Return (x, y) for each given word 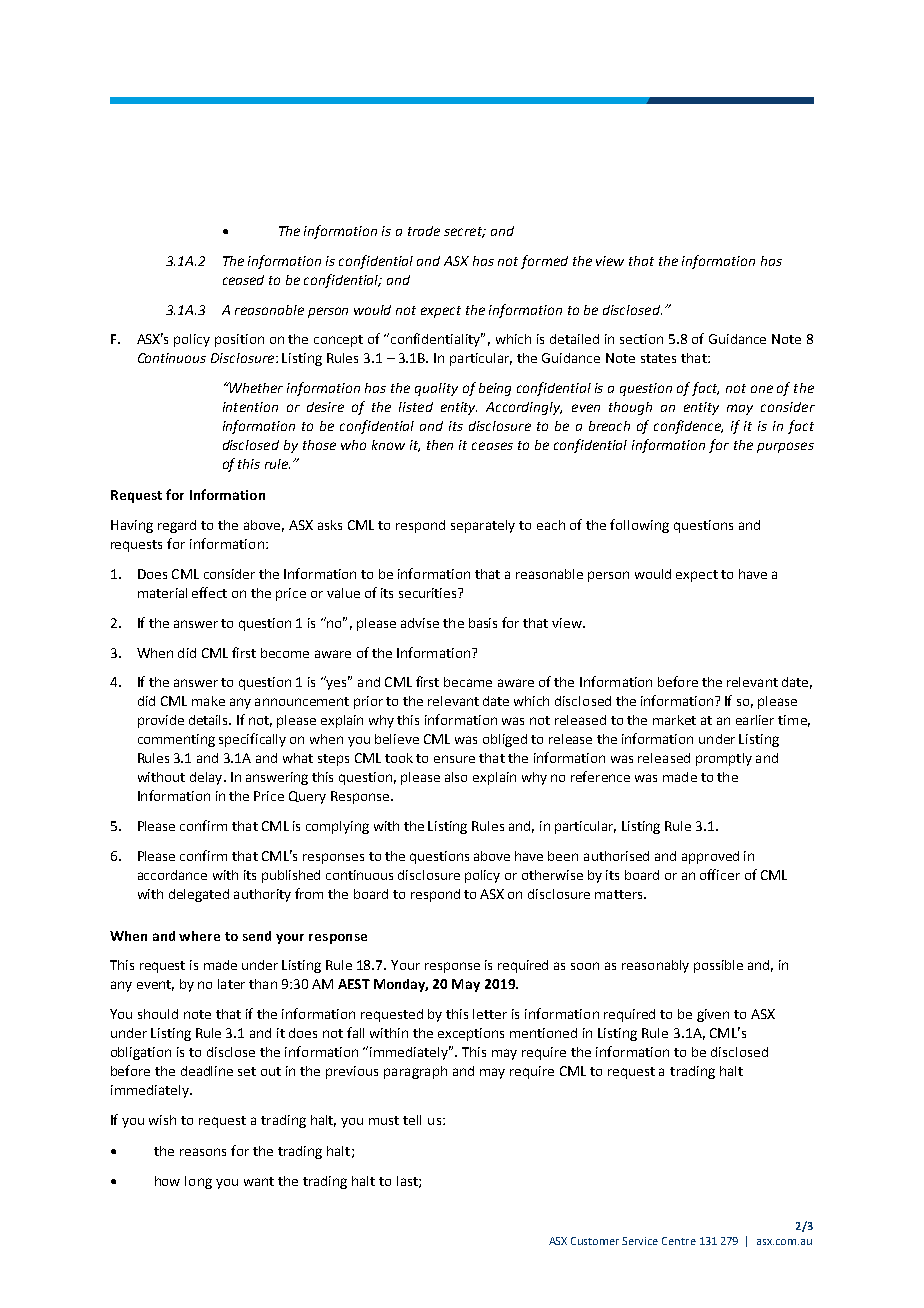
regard (177, 526)
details (210, 720)
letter (490, 1014)
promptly (724, 759)
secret (464, 232)
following (639, 526)
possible (718, 966)
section (641, 339)
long (198, 1182)
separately (483, 526)
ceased (243, 280)
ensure (454, 759)
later (231, 984)
